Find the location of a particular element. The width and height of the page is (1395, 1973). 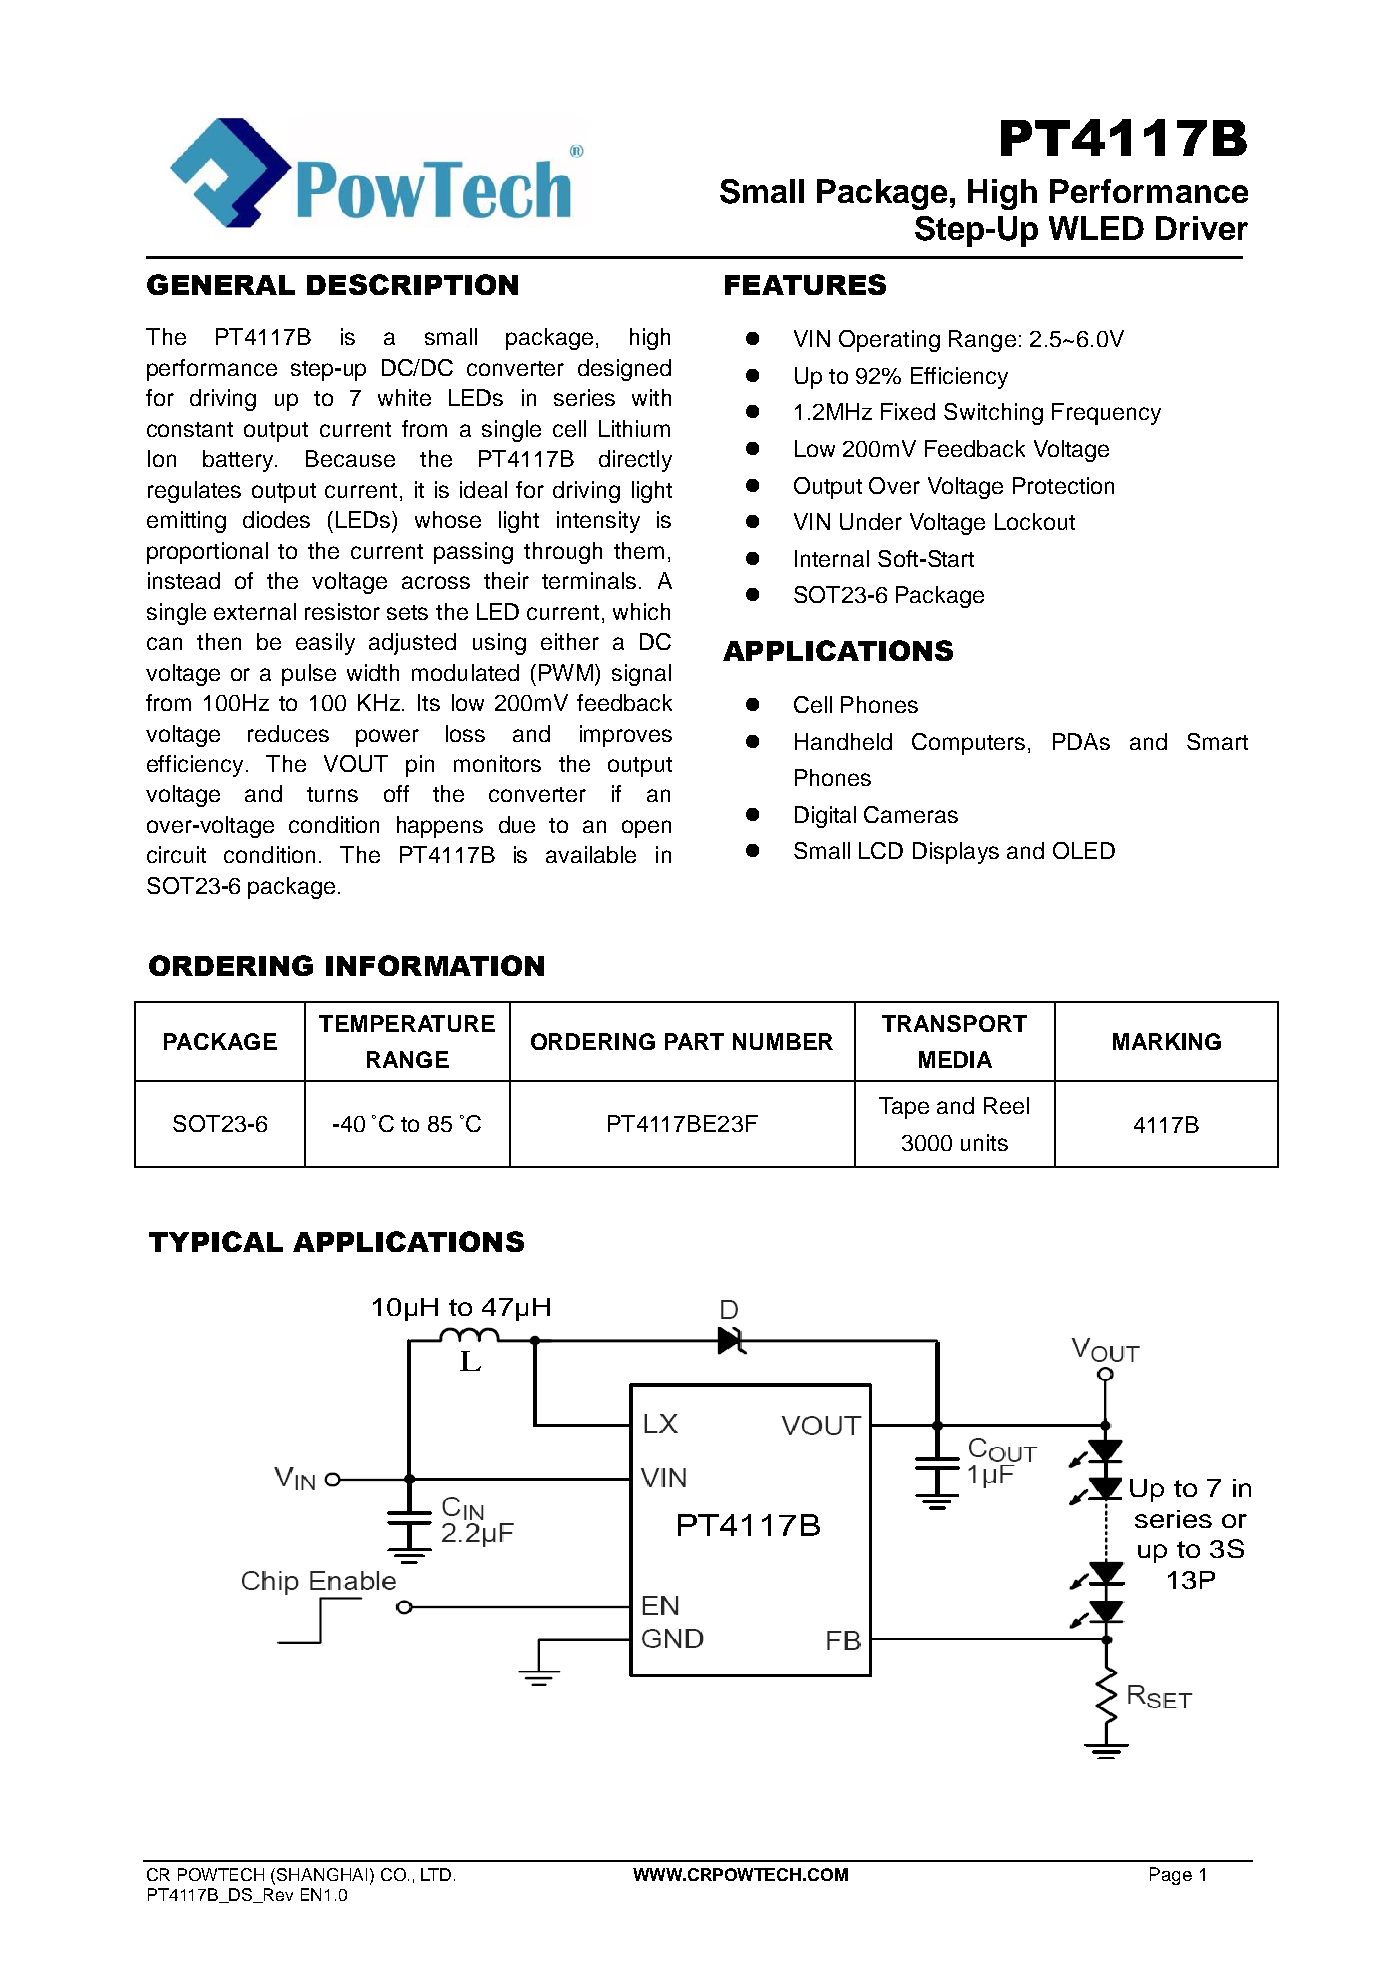

open is located at coordinates (646, 829).
